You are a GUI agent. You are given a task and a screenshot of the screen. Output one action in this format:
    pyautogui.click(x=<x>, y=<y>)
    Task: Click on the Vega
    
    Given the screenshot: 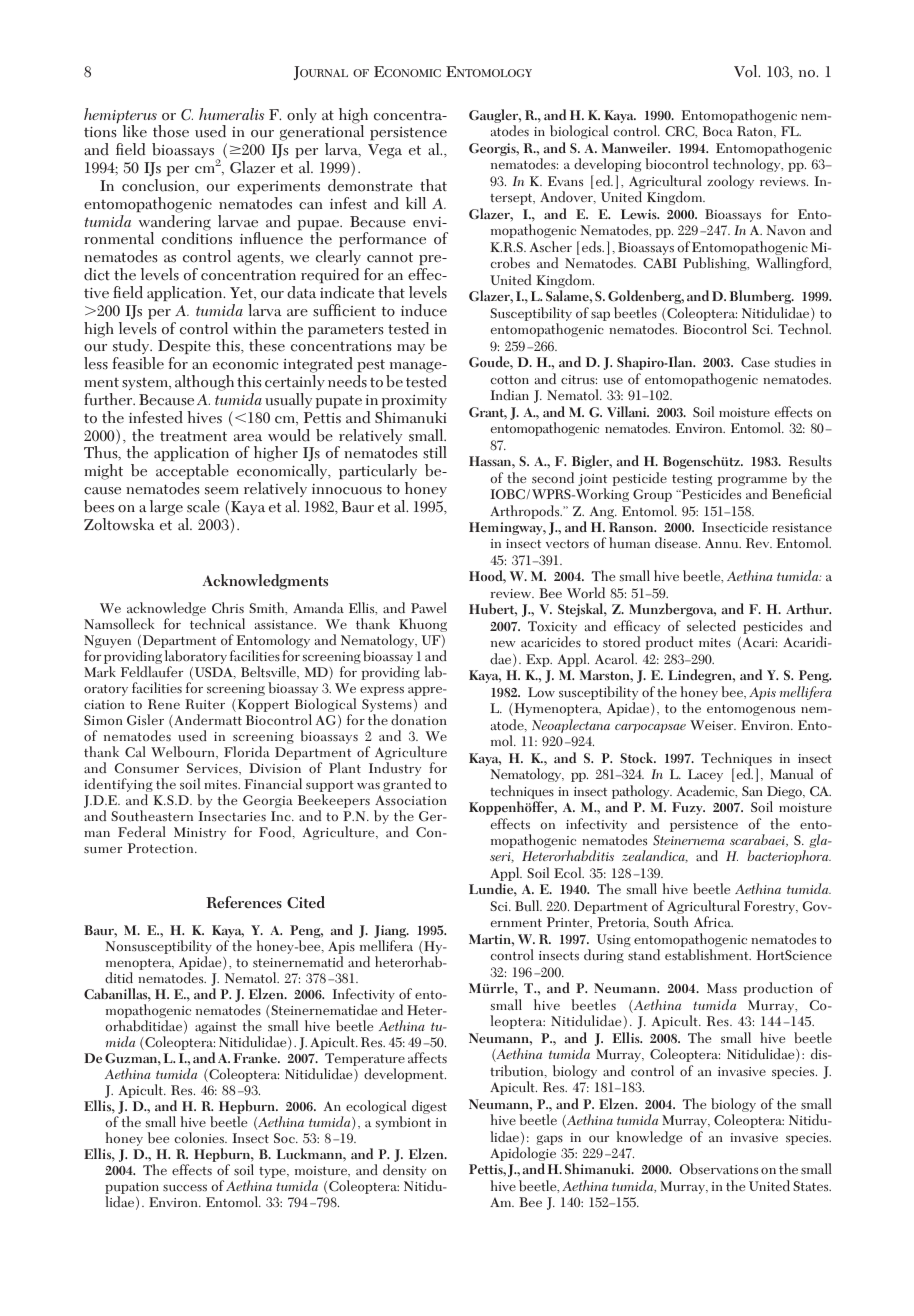 What is the action you would take?
    pyautogui.click(x=385, y=151)
